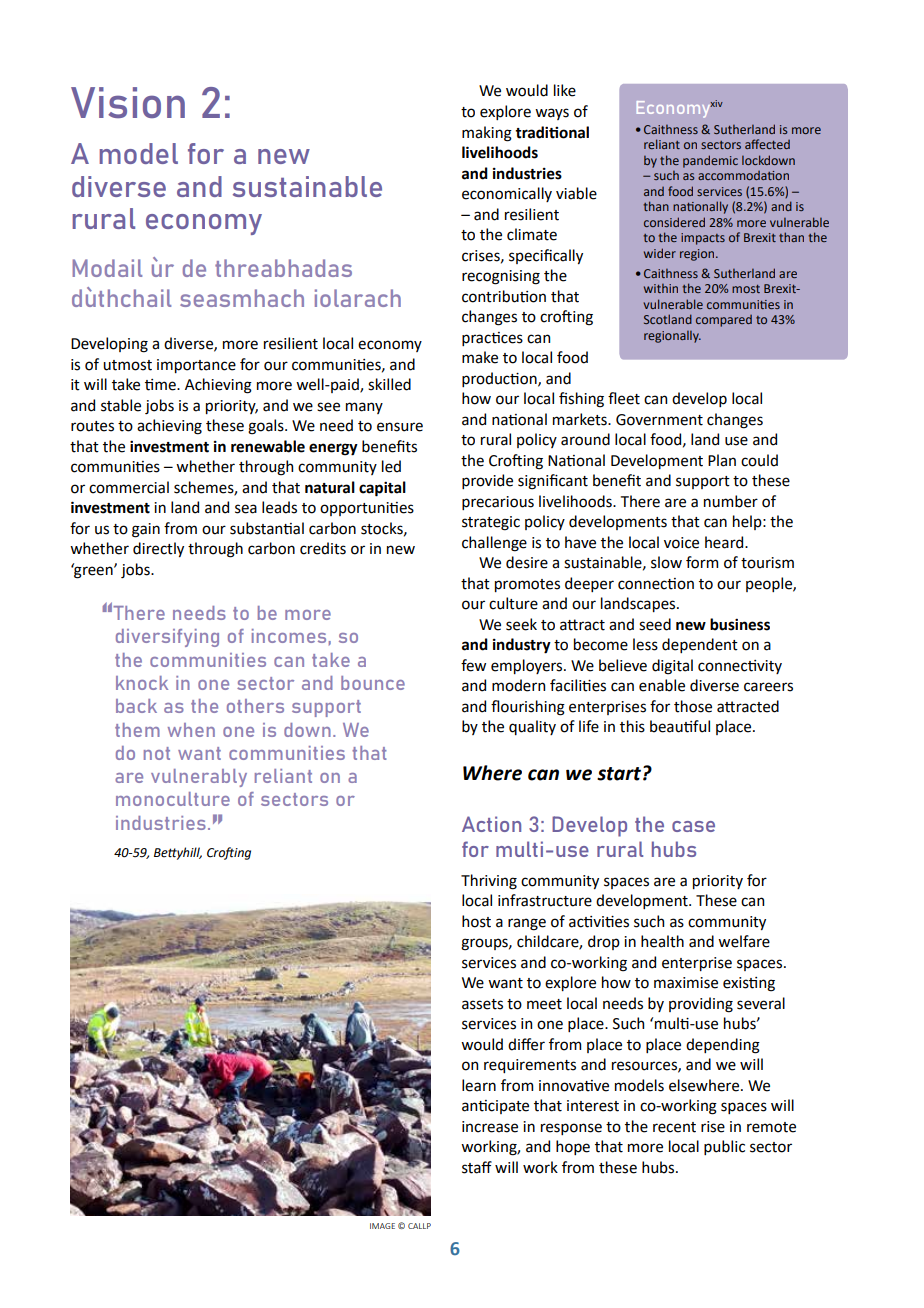 This image has width=924, height=1308. What do you see at coordinates (659, 420) in the image?
I see `Government` at bounding box center [659, 420].
